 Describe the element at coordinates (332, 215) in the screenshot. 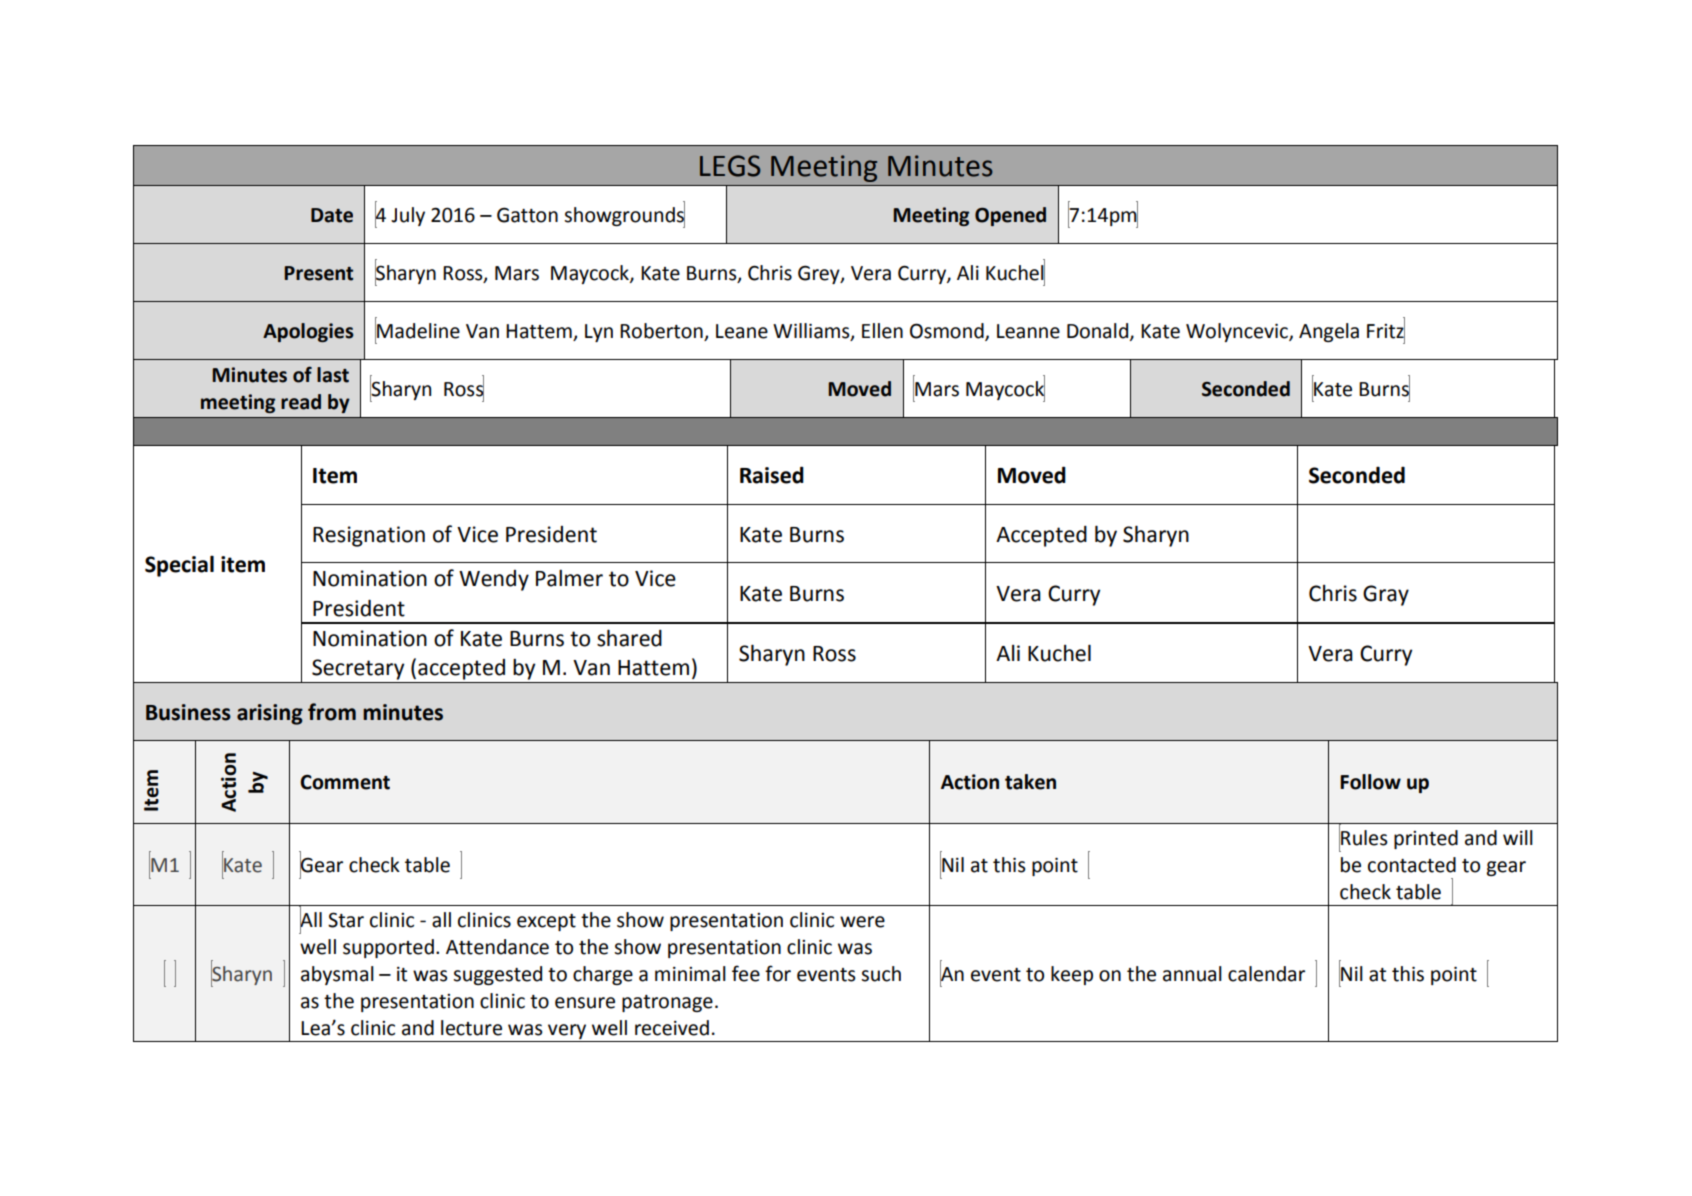

I see `Date` at that location.
